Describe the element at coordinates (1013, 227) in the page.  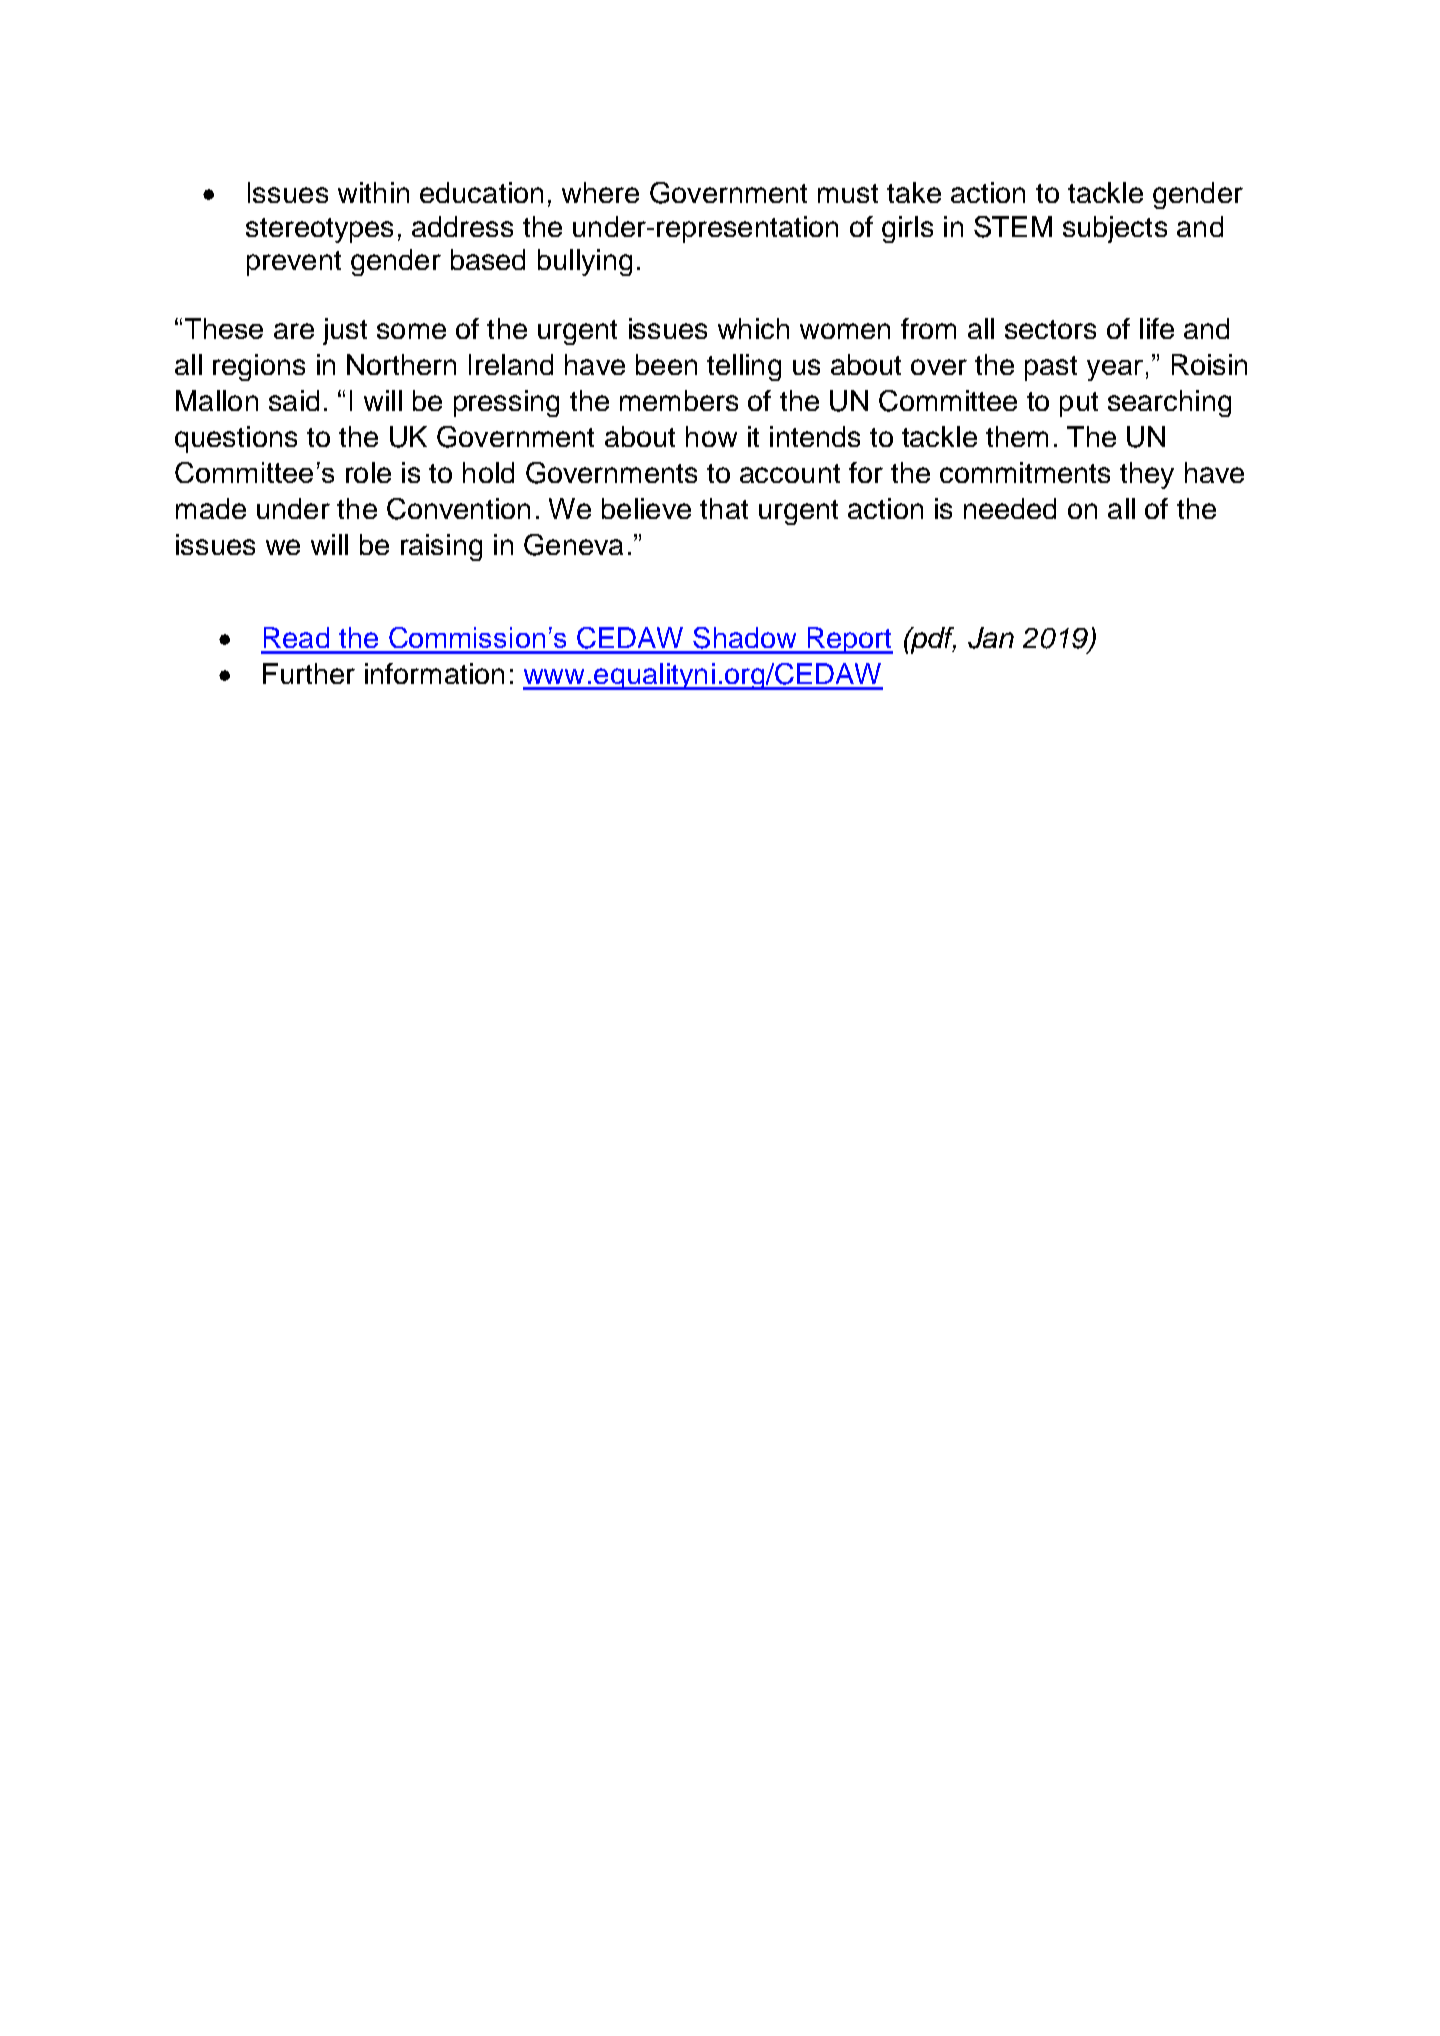
I see `STEM` at that location.
